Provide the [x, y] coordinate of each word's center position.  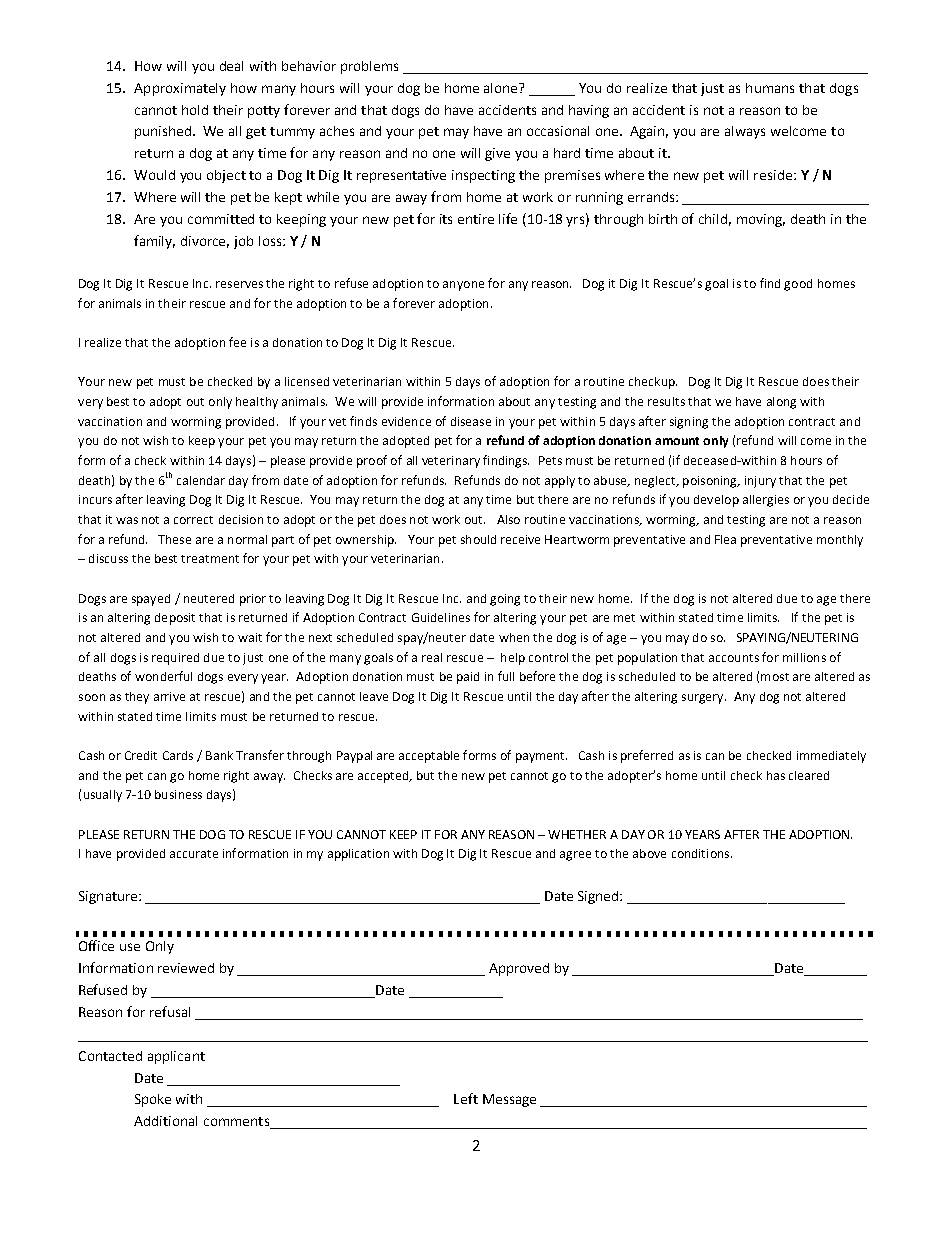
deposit [175, 619]
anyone [463, 286]
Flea [725, 539]
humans [770, 88]
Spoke [153, 1100]
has [776, 775]
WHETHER [577, 834]
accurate [194, 854]
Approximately [180, 89]
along [781, 403]
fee [237, 342]
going [505, 600]
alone [502, 88]
